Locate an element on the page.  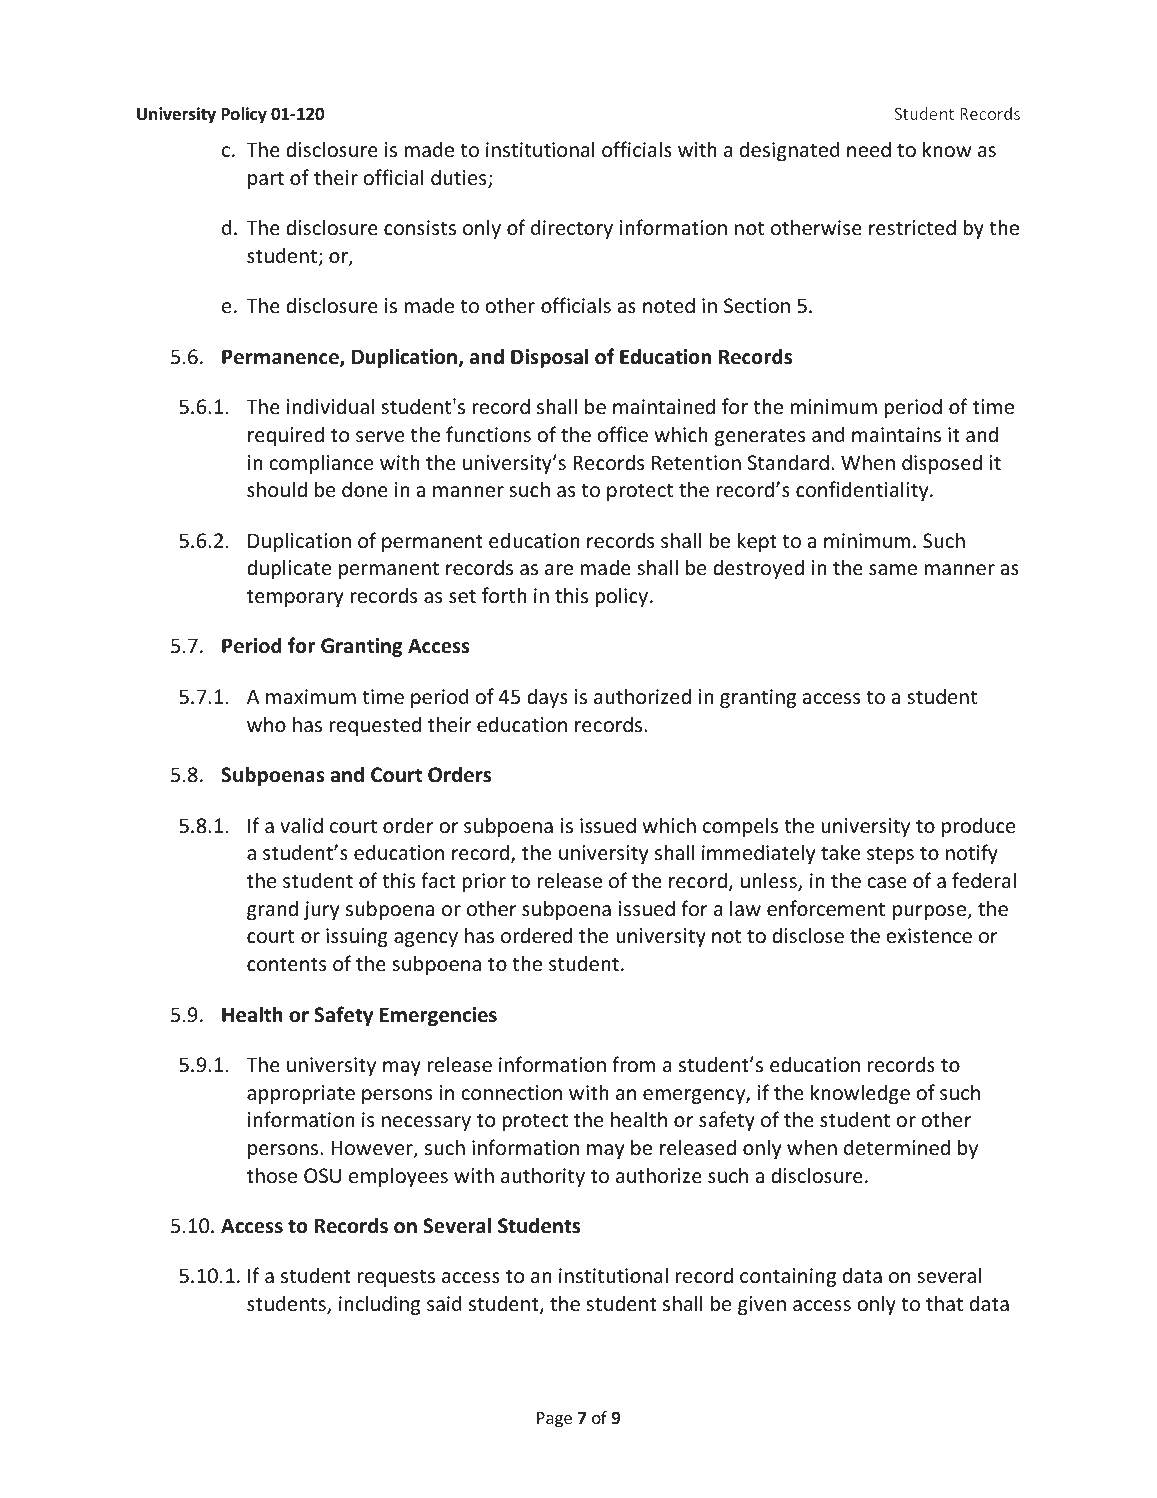
including is located at coordinates (379, 1305).
